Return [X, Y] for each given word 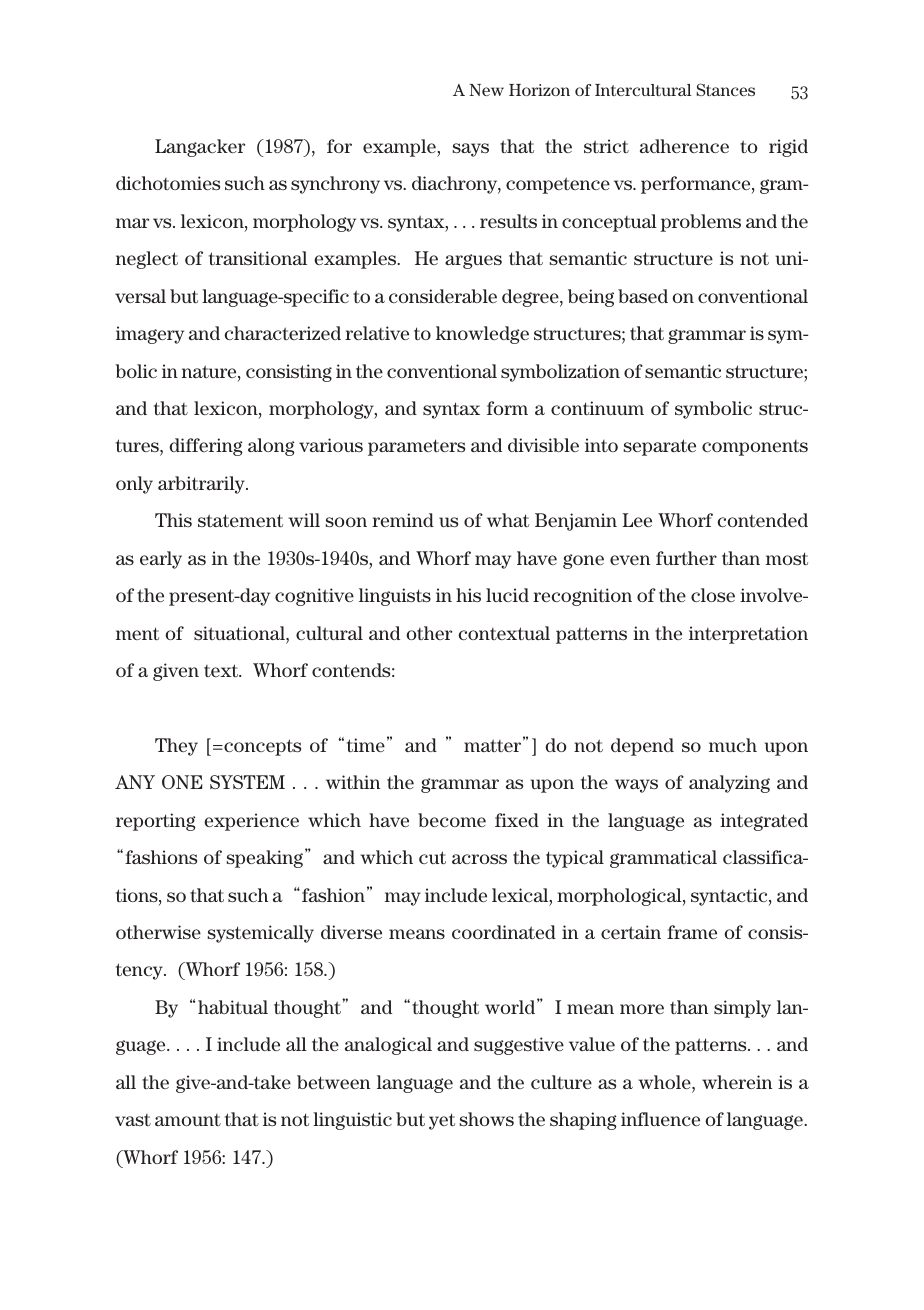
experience [251, 822]
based [643, 296]
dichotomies [168, 183]
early [161, 560]
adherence [684, 146]
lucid [507, 595]
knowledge [482, 335]
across [479, 859]
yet [442, 1121]
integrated [764, 822]
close [713, 595]
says [471, 150]
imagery [150, 335]
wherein [737, 1082]
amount [188, 1120]
